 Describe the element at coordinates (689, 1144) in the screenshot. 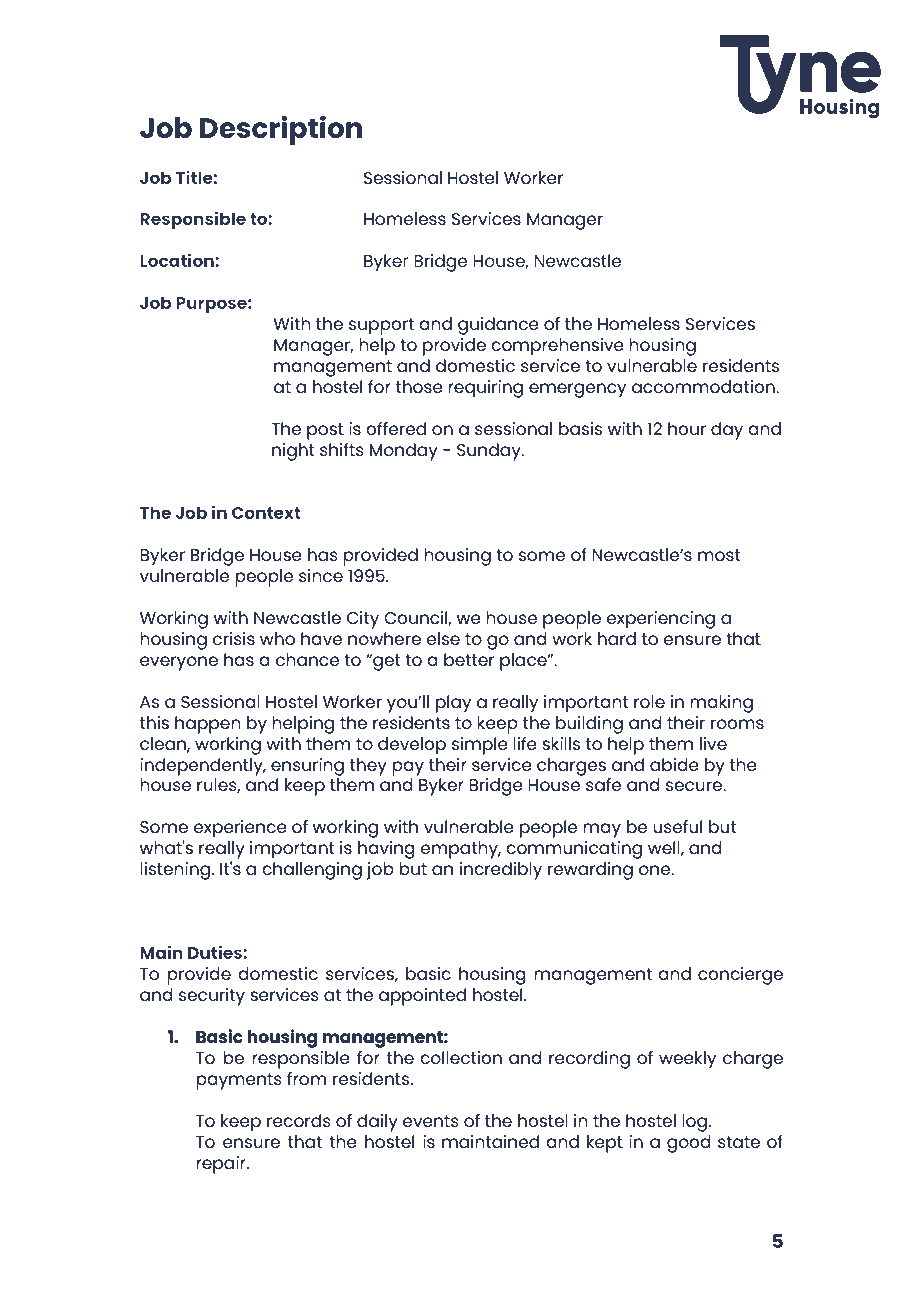

I see `good` at that location.
